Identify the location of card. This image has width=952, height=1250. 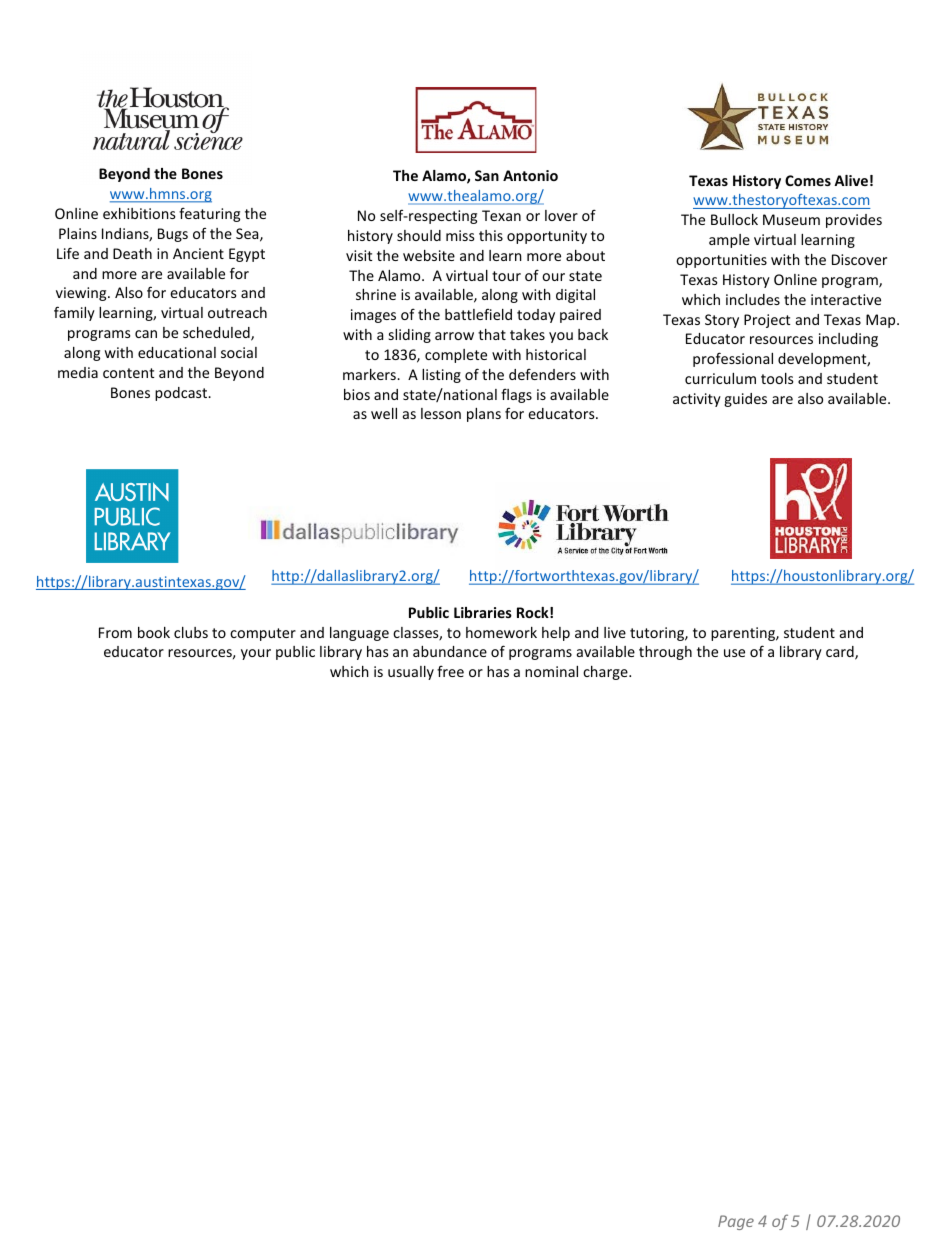
(841, 653).
